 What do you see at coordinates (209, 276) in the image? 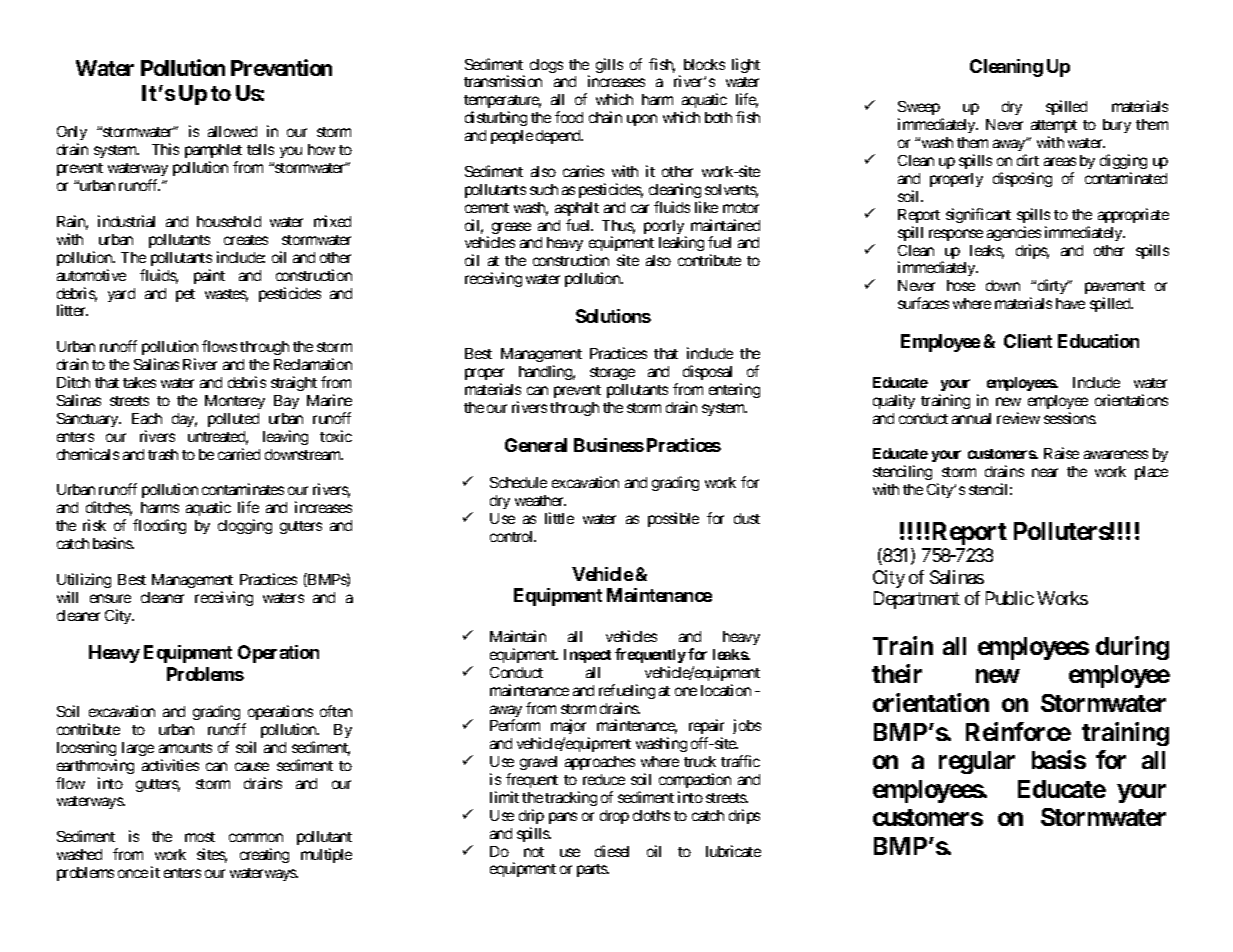
I see `paint` at bounding box center [209, 276].
